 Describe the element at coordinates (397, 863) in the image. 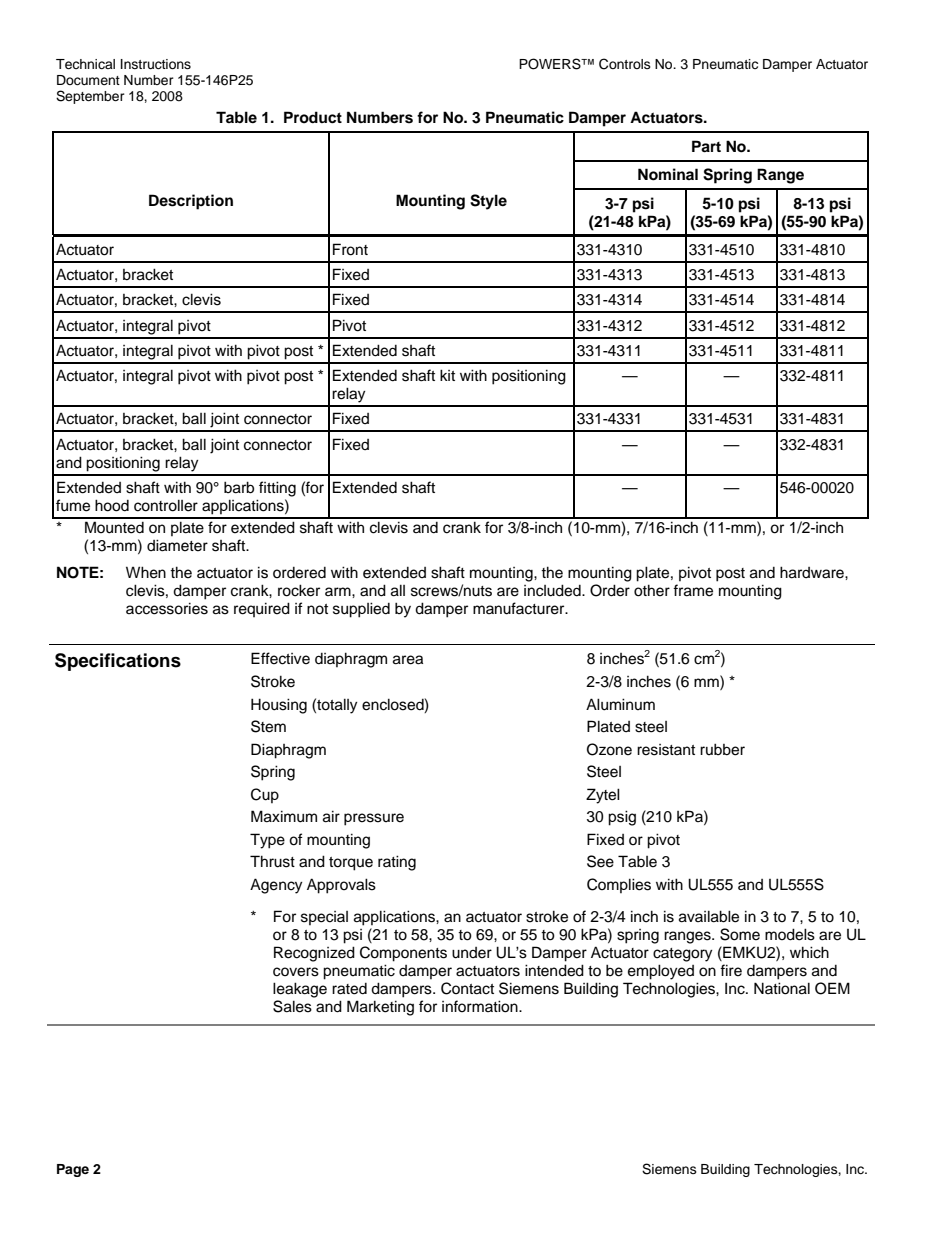

I see `rating` at that location.
